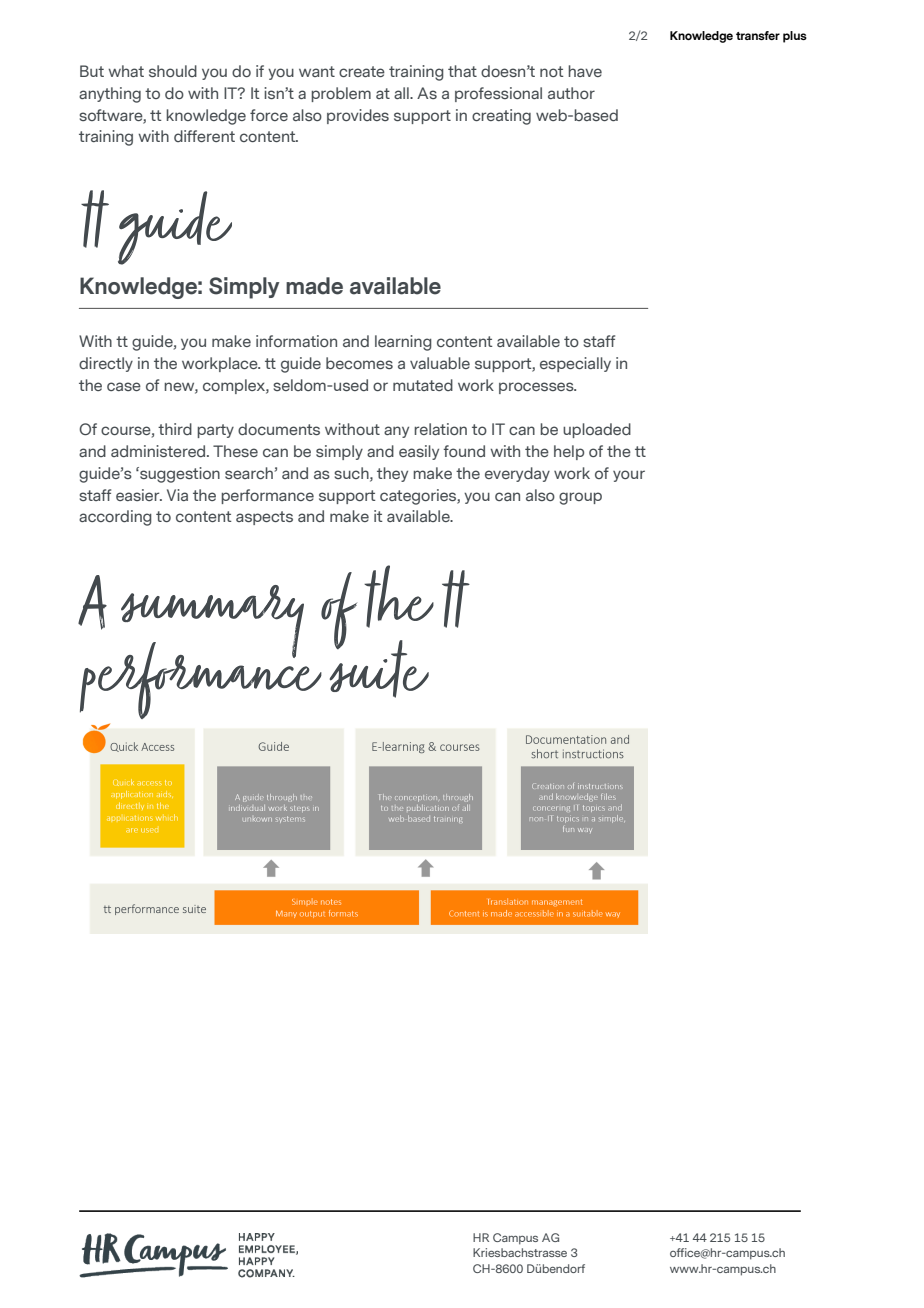 The height and width of the screenshot is (1308, 924). Describe the element at coordinates (173, 71) in the screenshot. I see `should` at that location.
